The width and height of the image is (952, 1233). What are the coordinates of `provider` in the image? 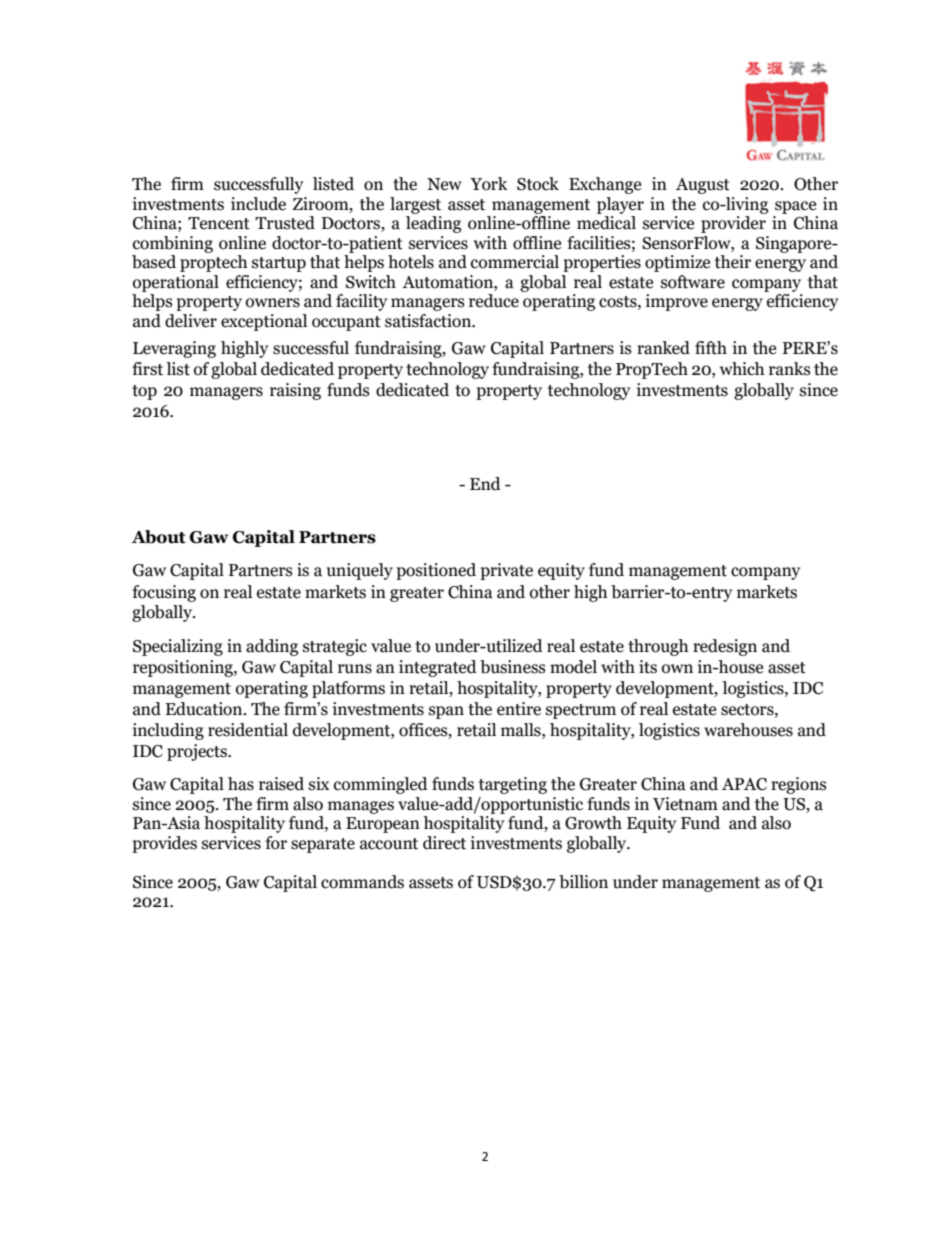 It's located at (733, 224).
